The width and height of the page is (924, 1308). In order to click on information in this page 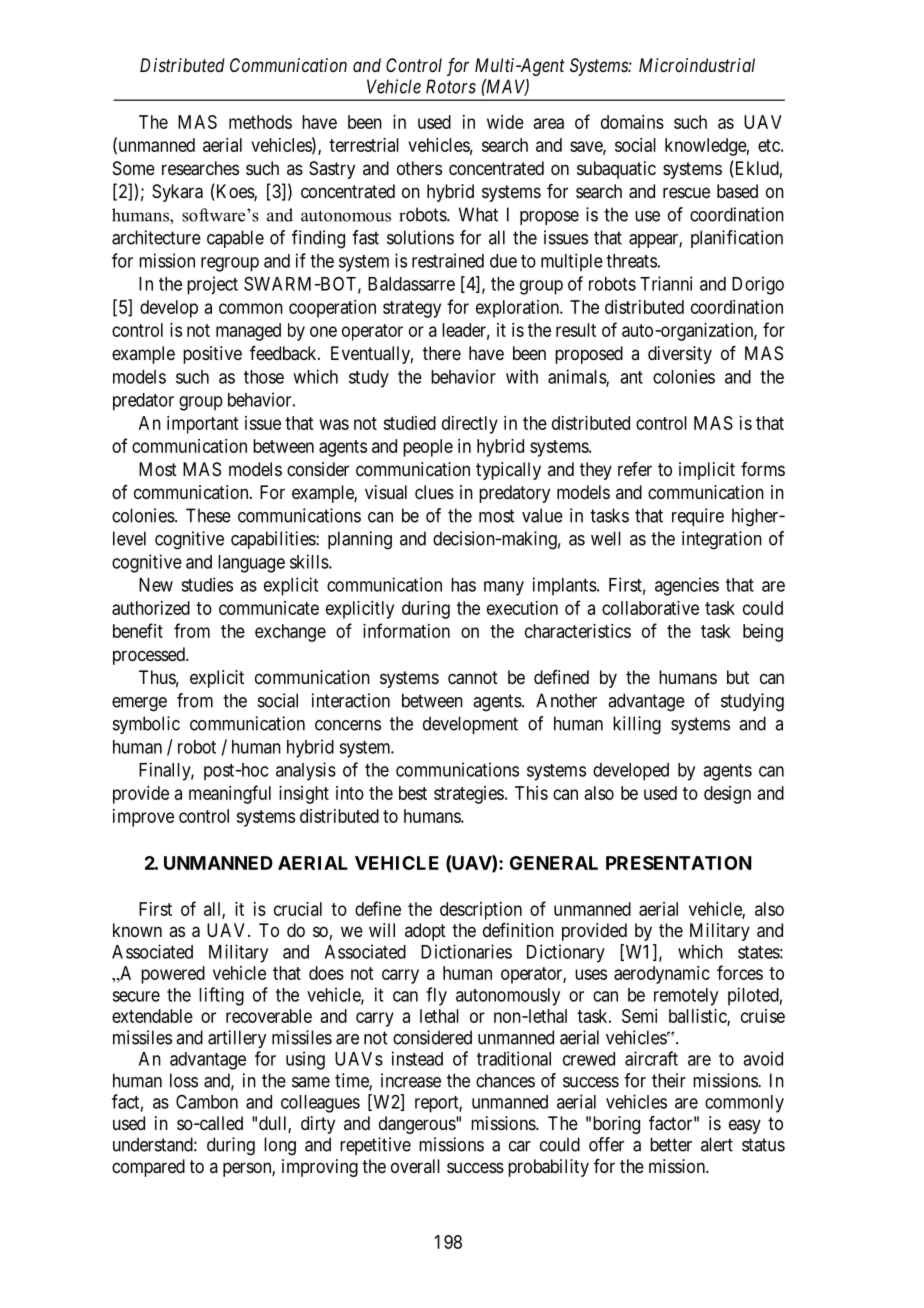, I will do `click(406, 630)`.
